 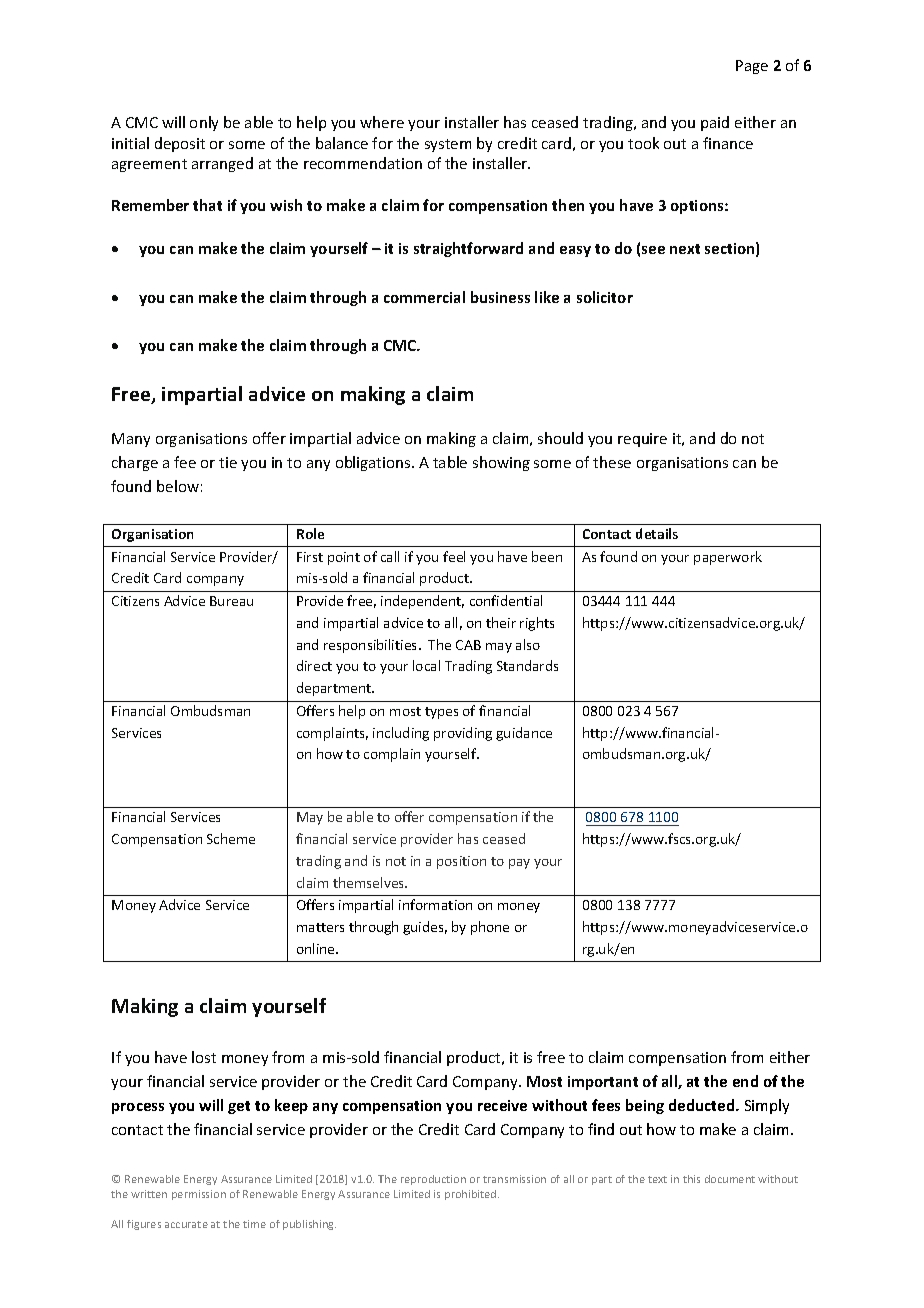 What do you see at coordinates (204, 123) in the screenshot?
I see `only` at bounding box center [204, 123].
